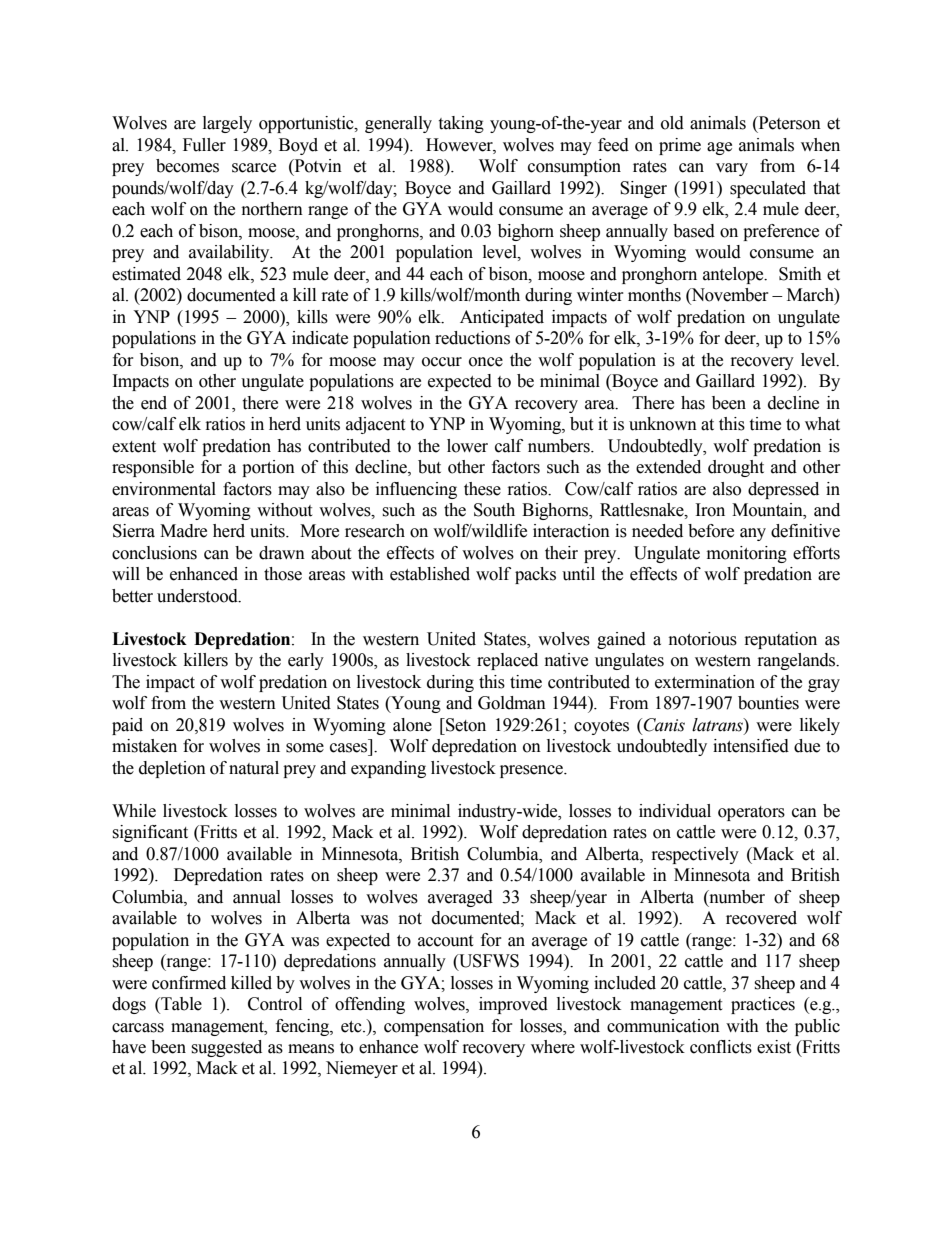 The height and width of the document is (1233, 952). I want to click on taking, so click(461, 124).
